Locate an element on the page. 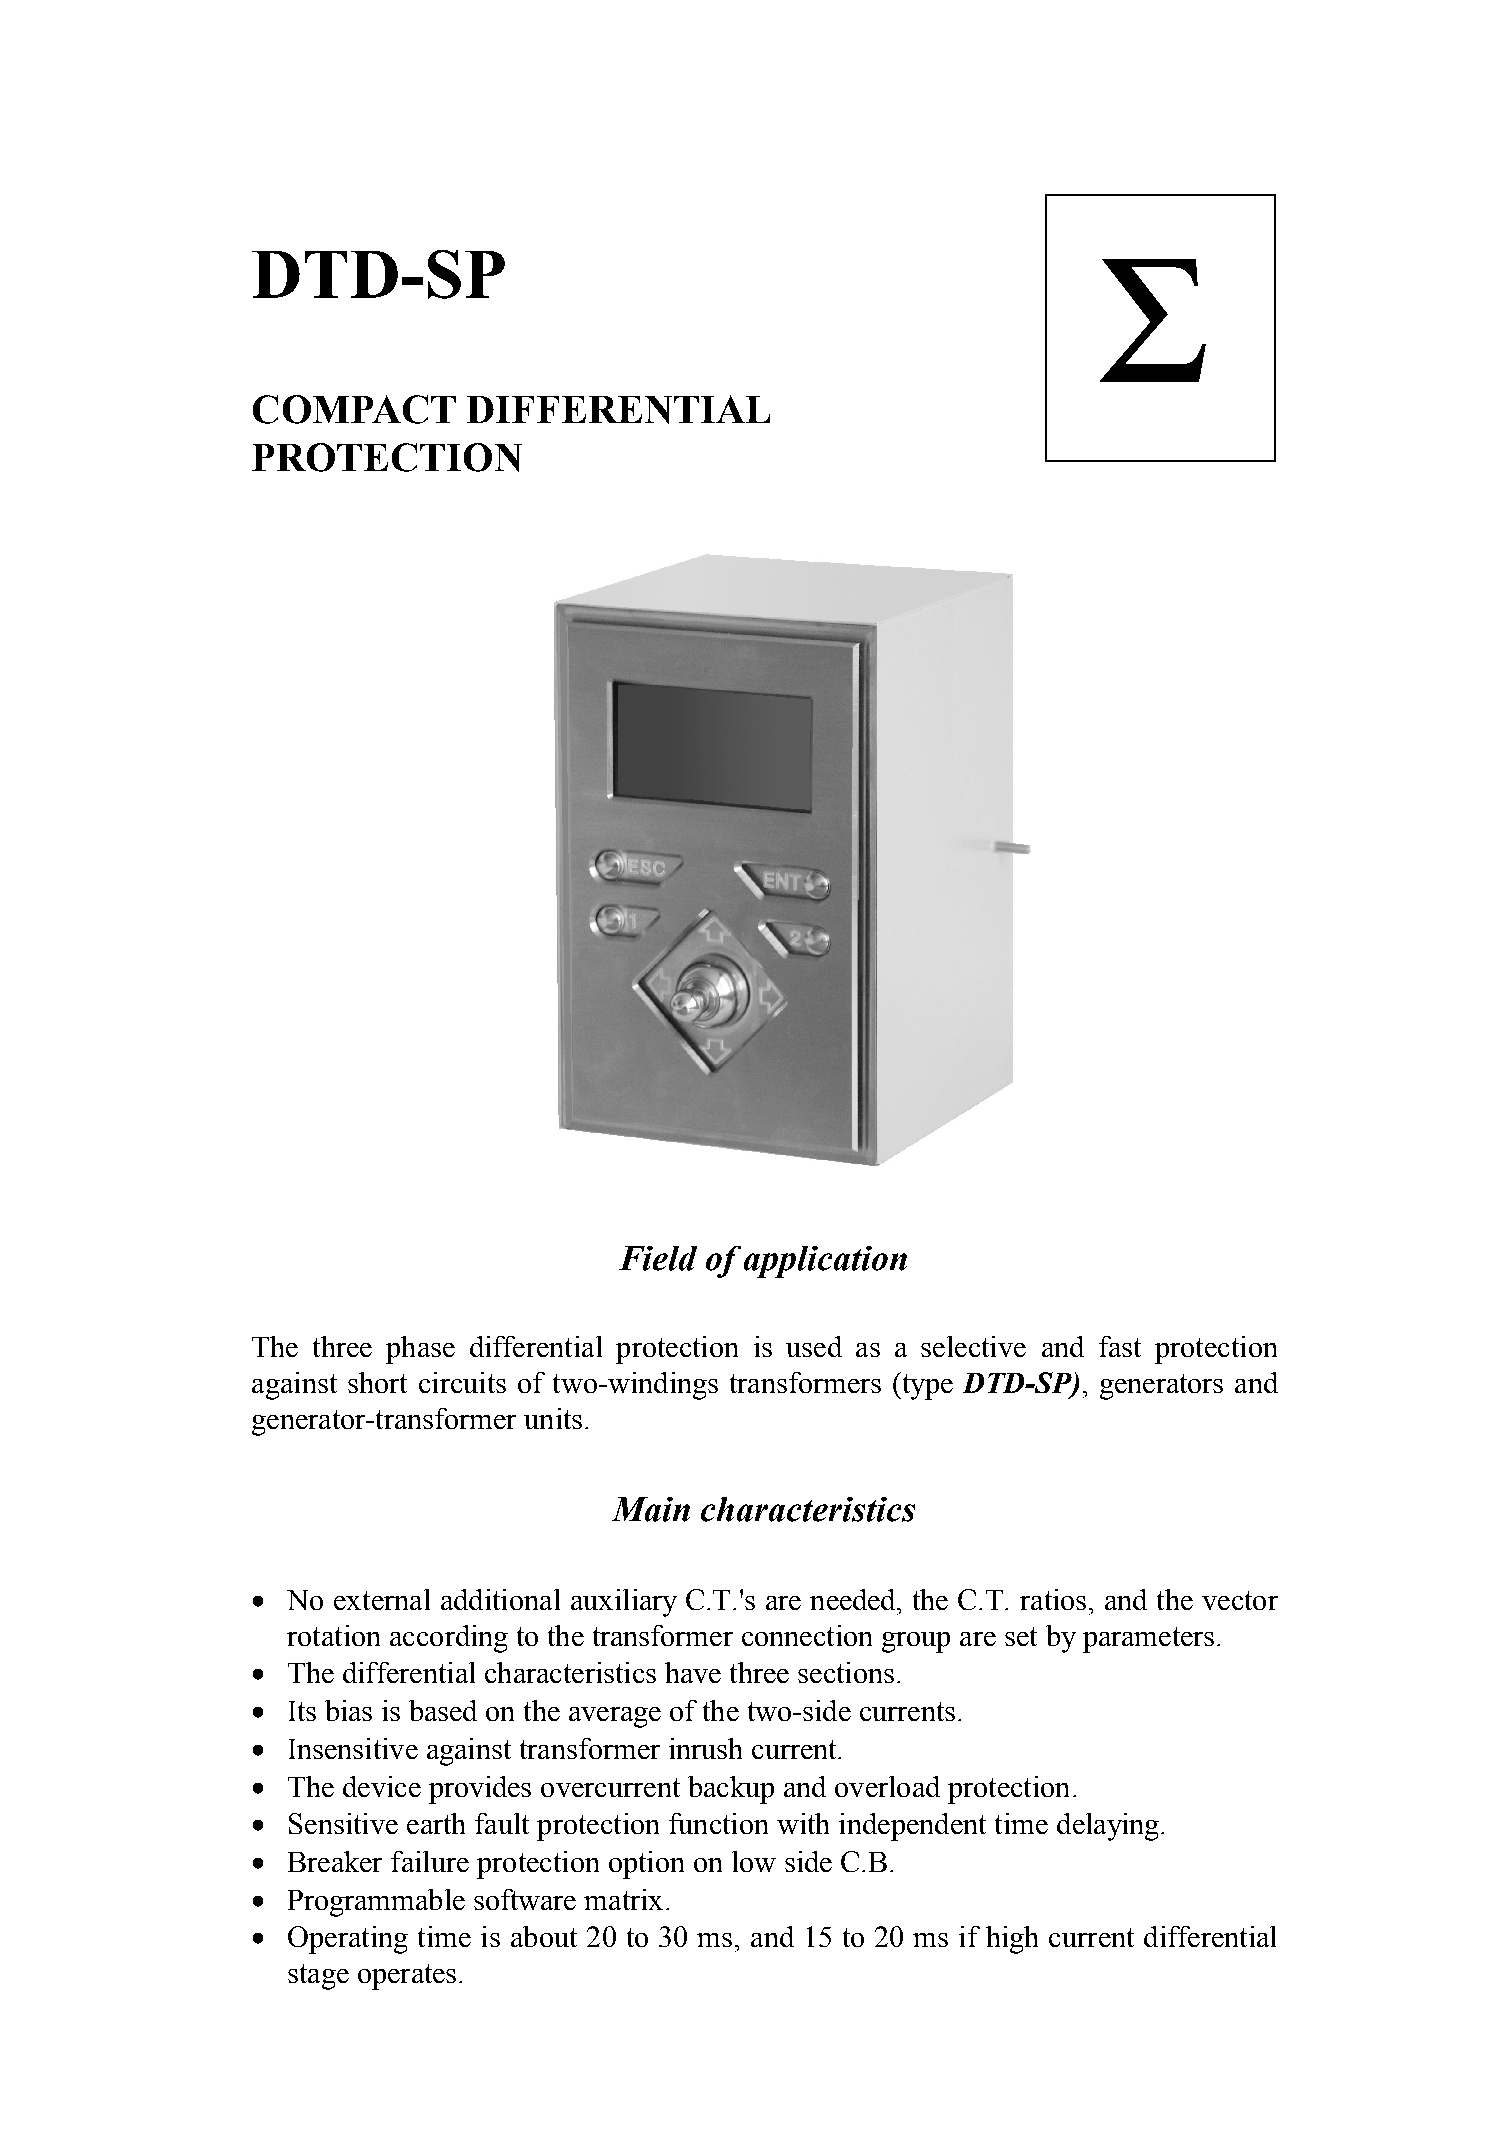 The image size is (1507, 2133). operates is located at coordinates (407, 1977).
